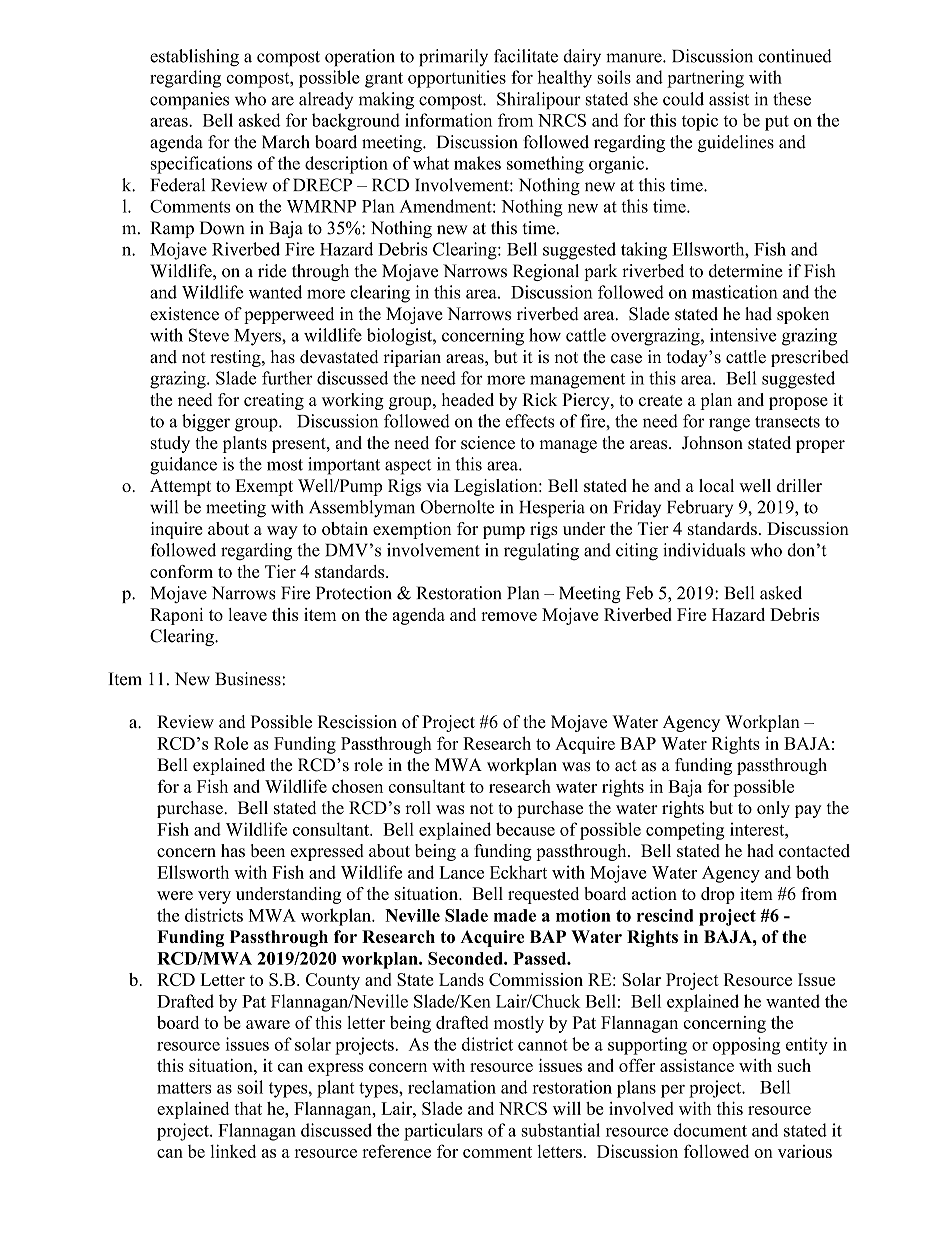  What do you see at coordinates (705, 79) in the screenshot?
I see `partnering` at bounding box center [705, 79].
